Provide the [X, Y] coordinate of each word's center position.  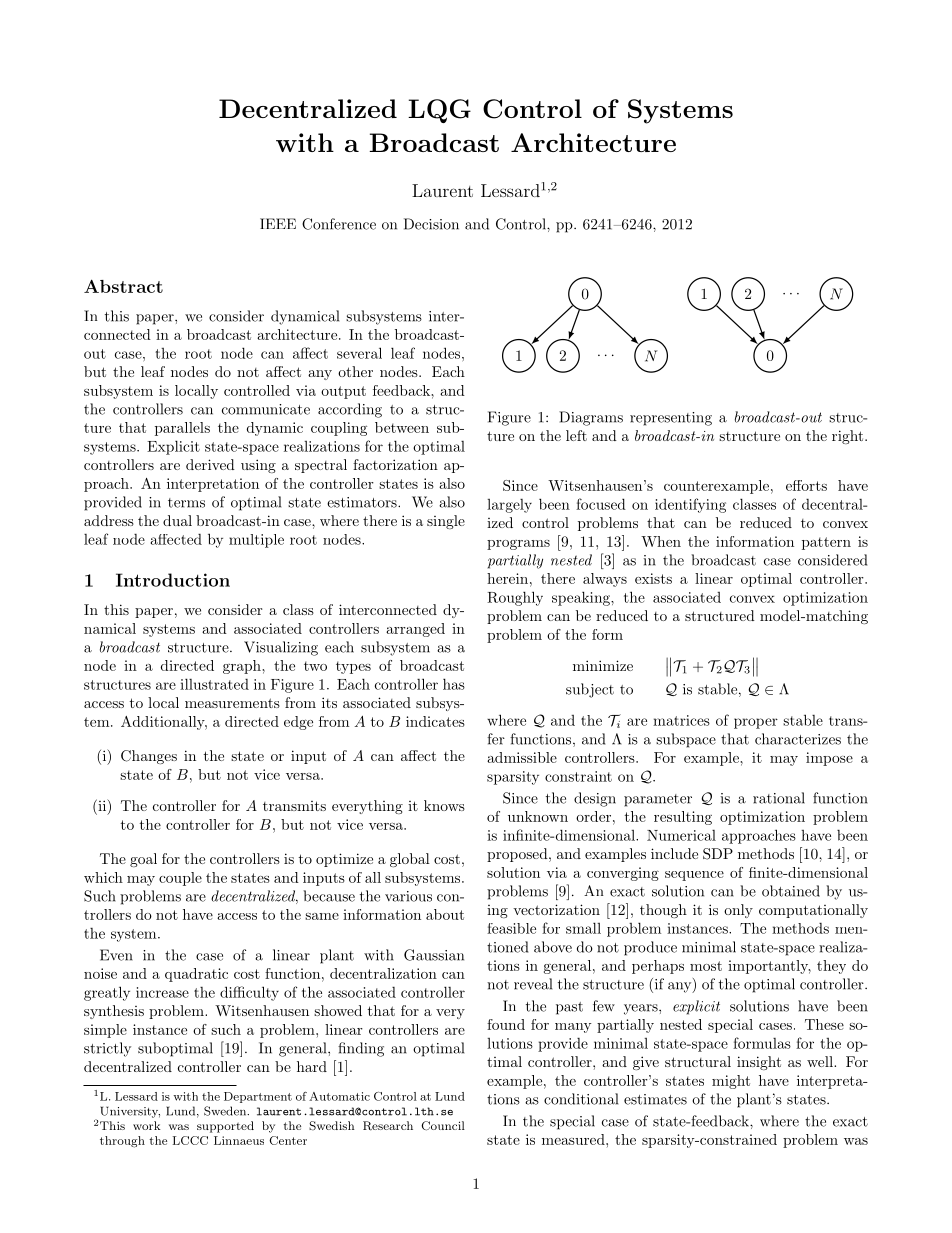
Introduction [173, 580]
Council [443, 1126]
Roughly [515, 598]
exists [653, 578]
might [731, 1082]
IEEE [278, 223]
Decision [431, 224]
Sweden [226, 1111]
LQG [439, 111]
